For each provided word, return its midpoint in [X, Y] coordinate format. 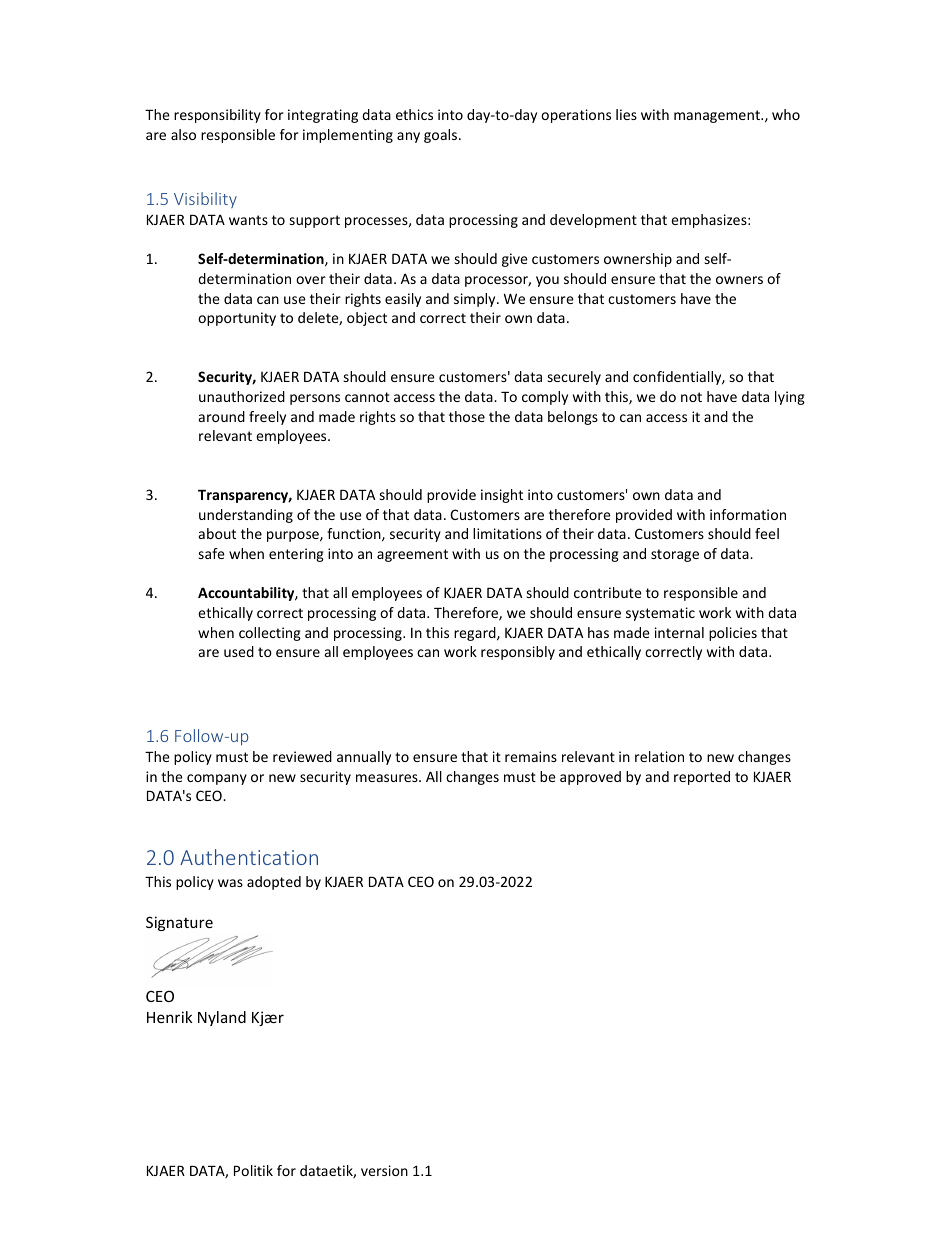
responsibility [217, 116]
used [239, 651]
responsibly [518, 653]
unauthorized [242, 396]
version [384, 1170]
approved [590, 778]
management [718, 116]
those [467, 416]
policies [733, 634]
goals [440, 136]
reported [702, 778]
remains [531, 756]
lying [790, 398]
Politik [253, 1170]
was [230, 883]
